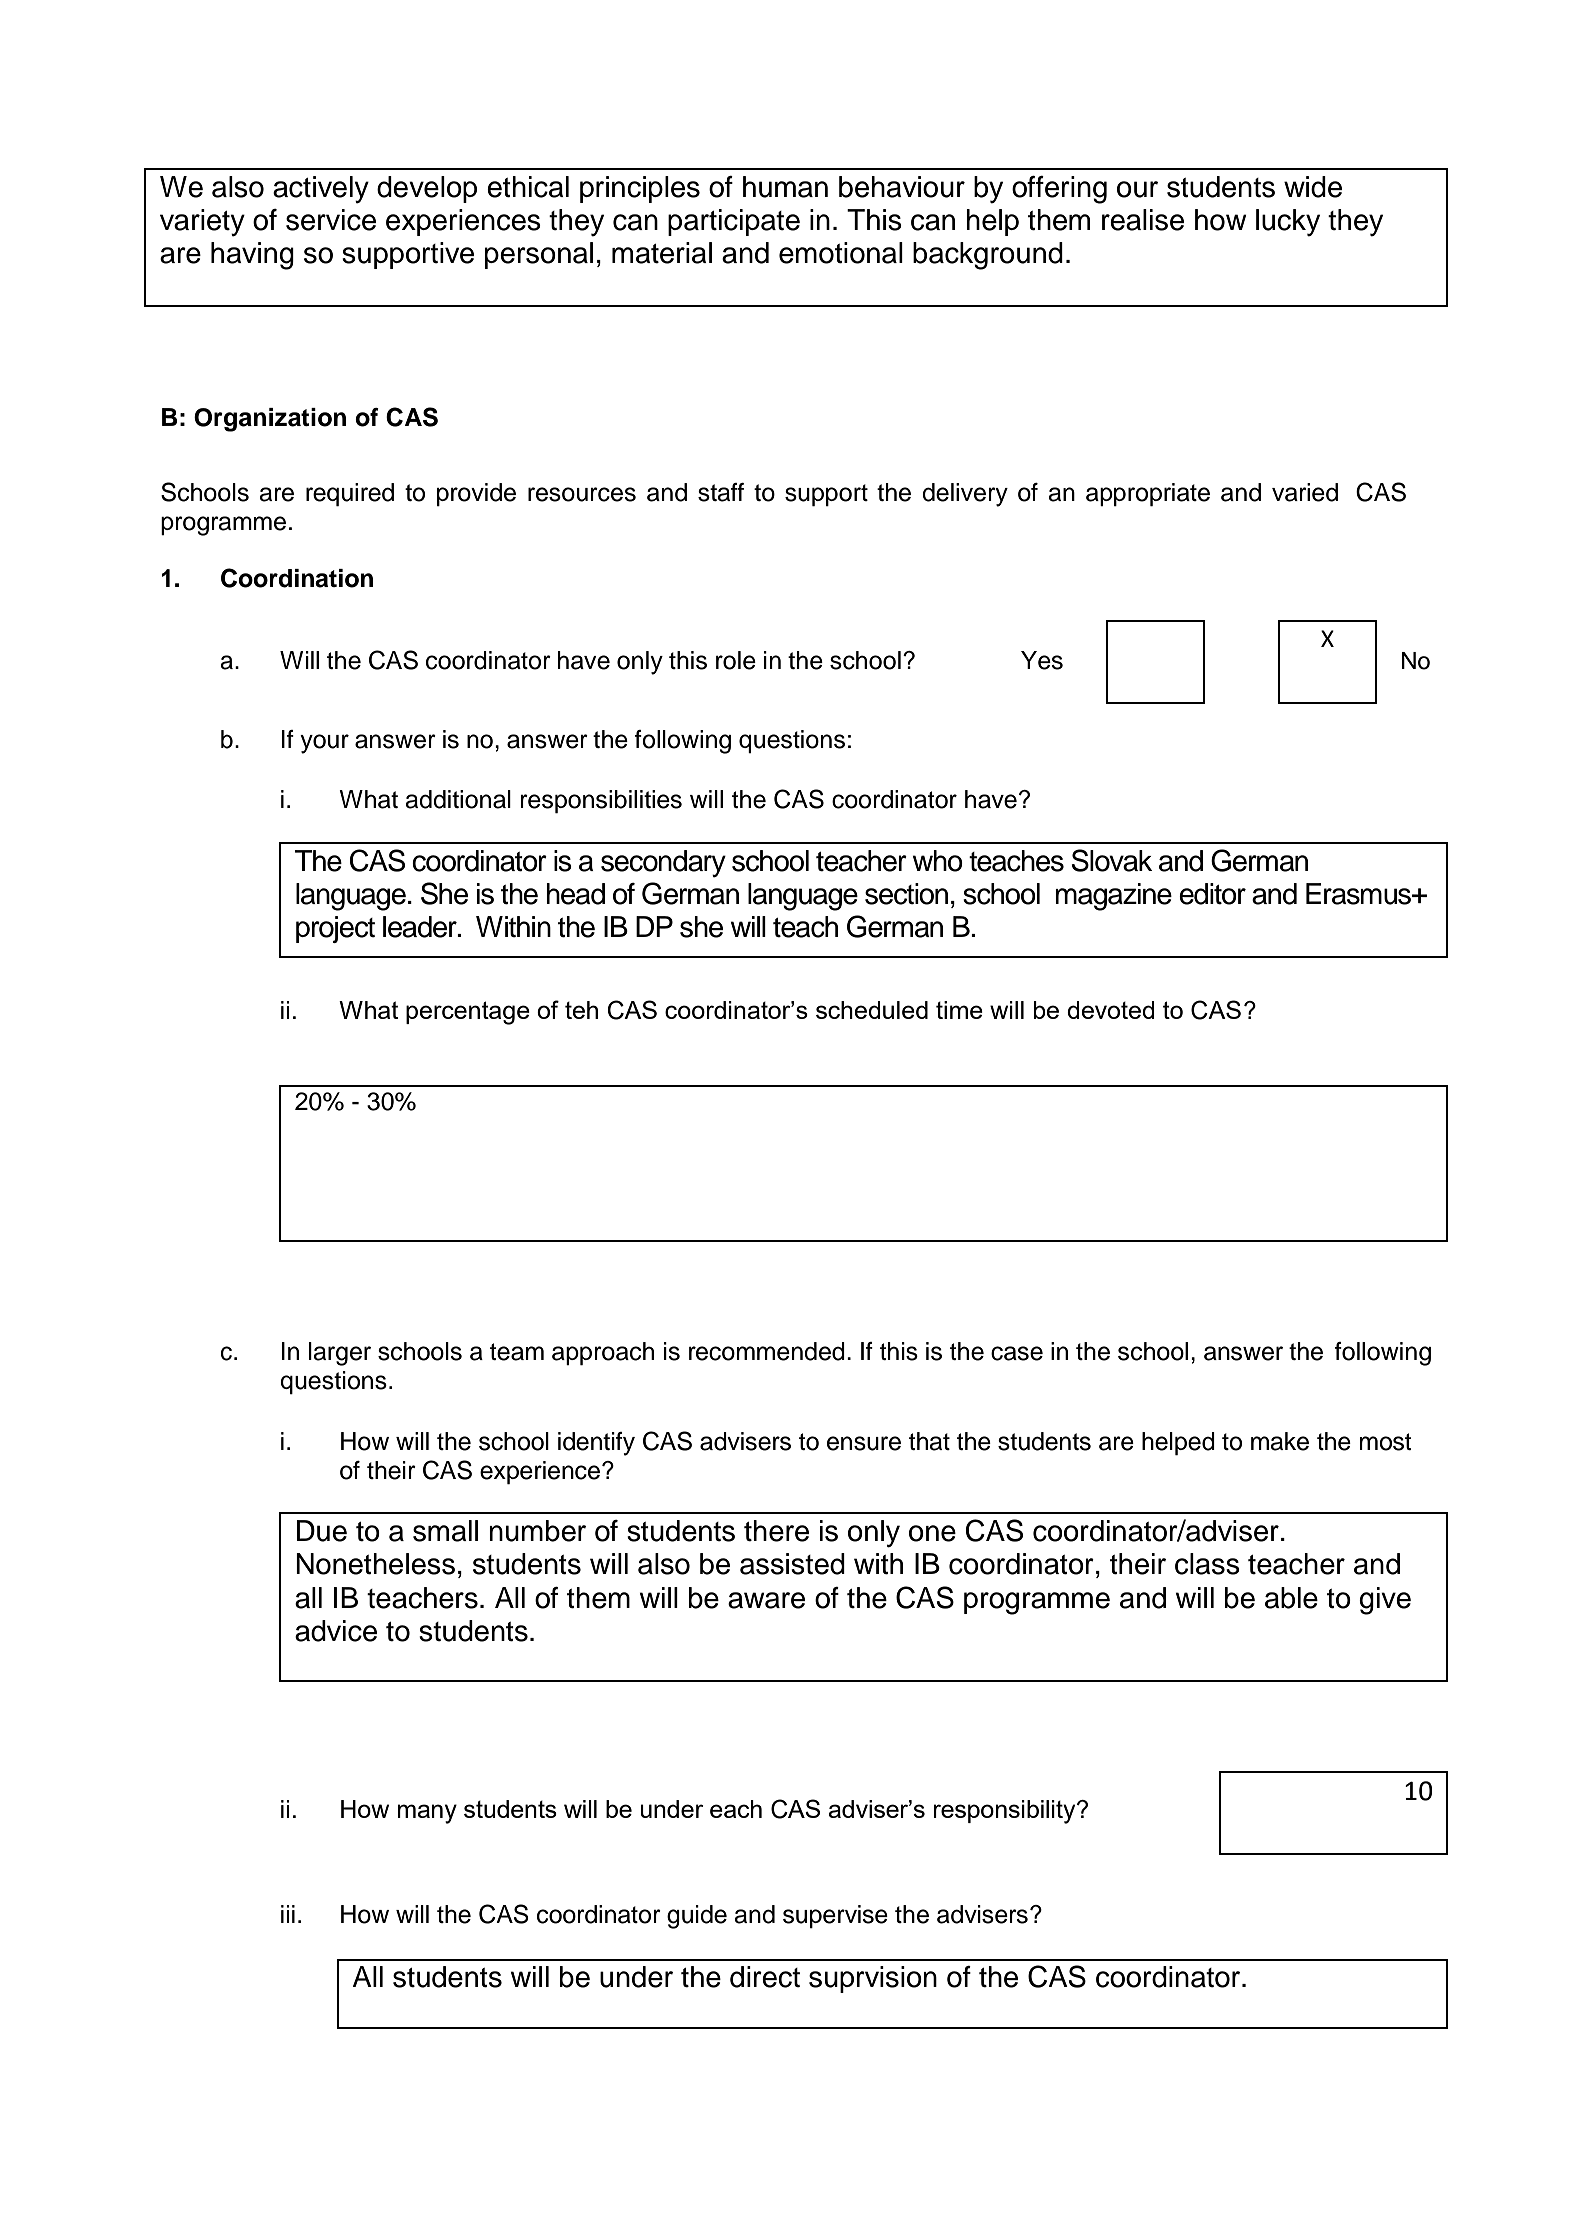 The image size is (1569, 2219). Describe the element at coordinates (1212, 894) in the screenshot. I see `editor` at that location.
